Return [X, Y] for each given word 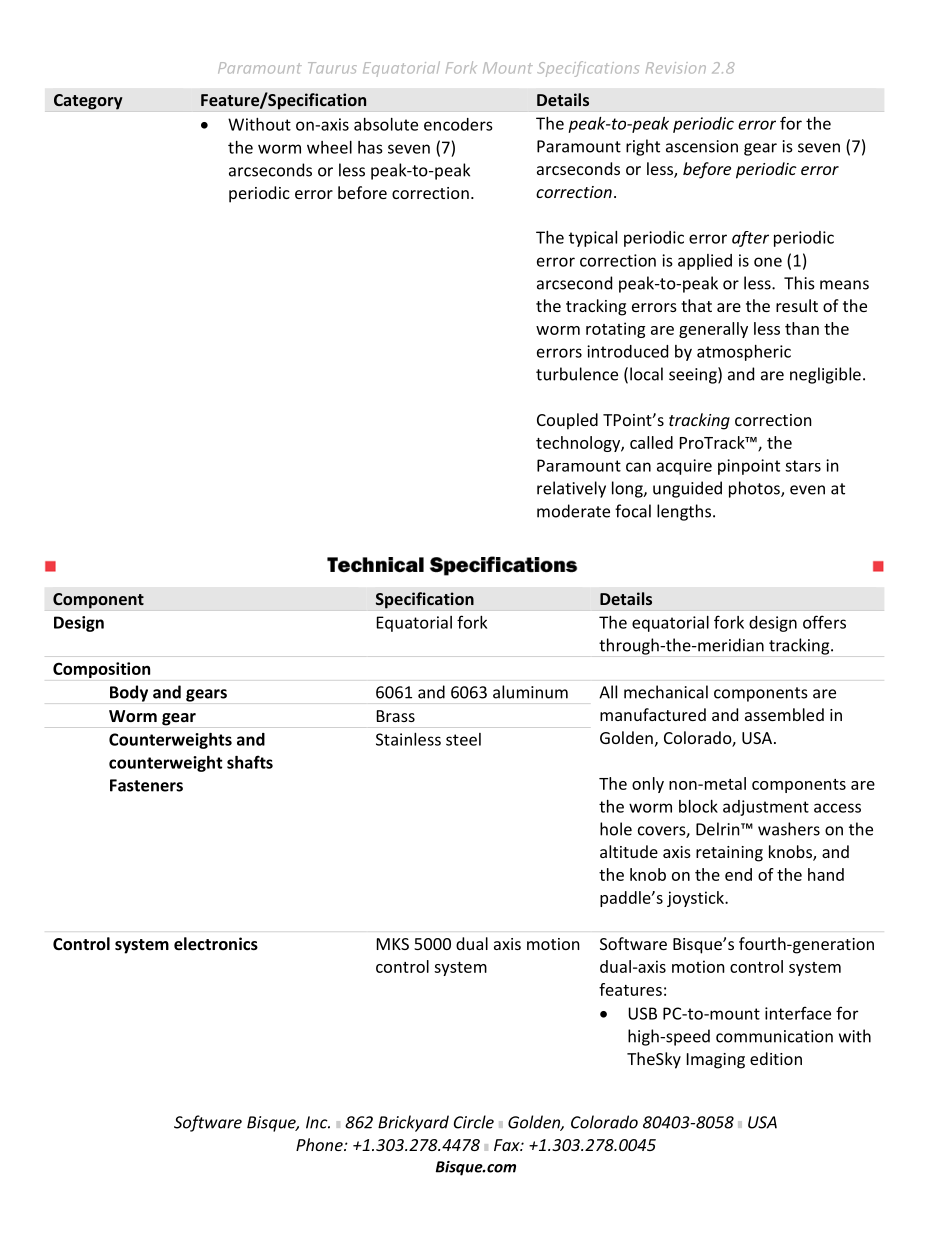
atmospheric [744, 353]
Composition [101, 670]
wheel [329, 147]
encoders [458, 124]
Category [88, 102]
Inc [318, 1122]
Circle [474, 1122]
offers [824, 622]
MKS [393, 944]
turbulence [577, 374]
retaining [729, 854]
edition [776, 1058]
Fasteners [146, 785]
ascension [702, 146]
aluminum [530, 692]
